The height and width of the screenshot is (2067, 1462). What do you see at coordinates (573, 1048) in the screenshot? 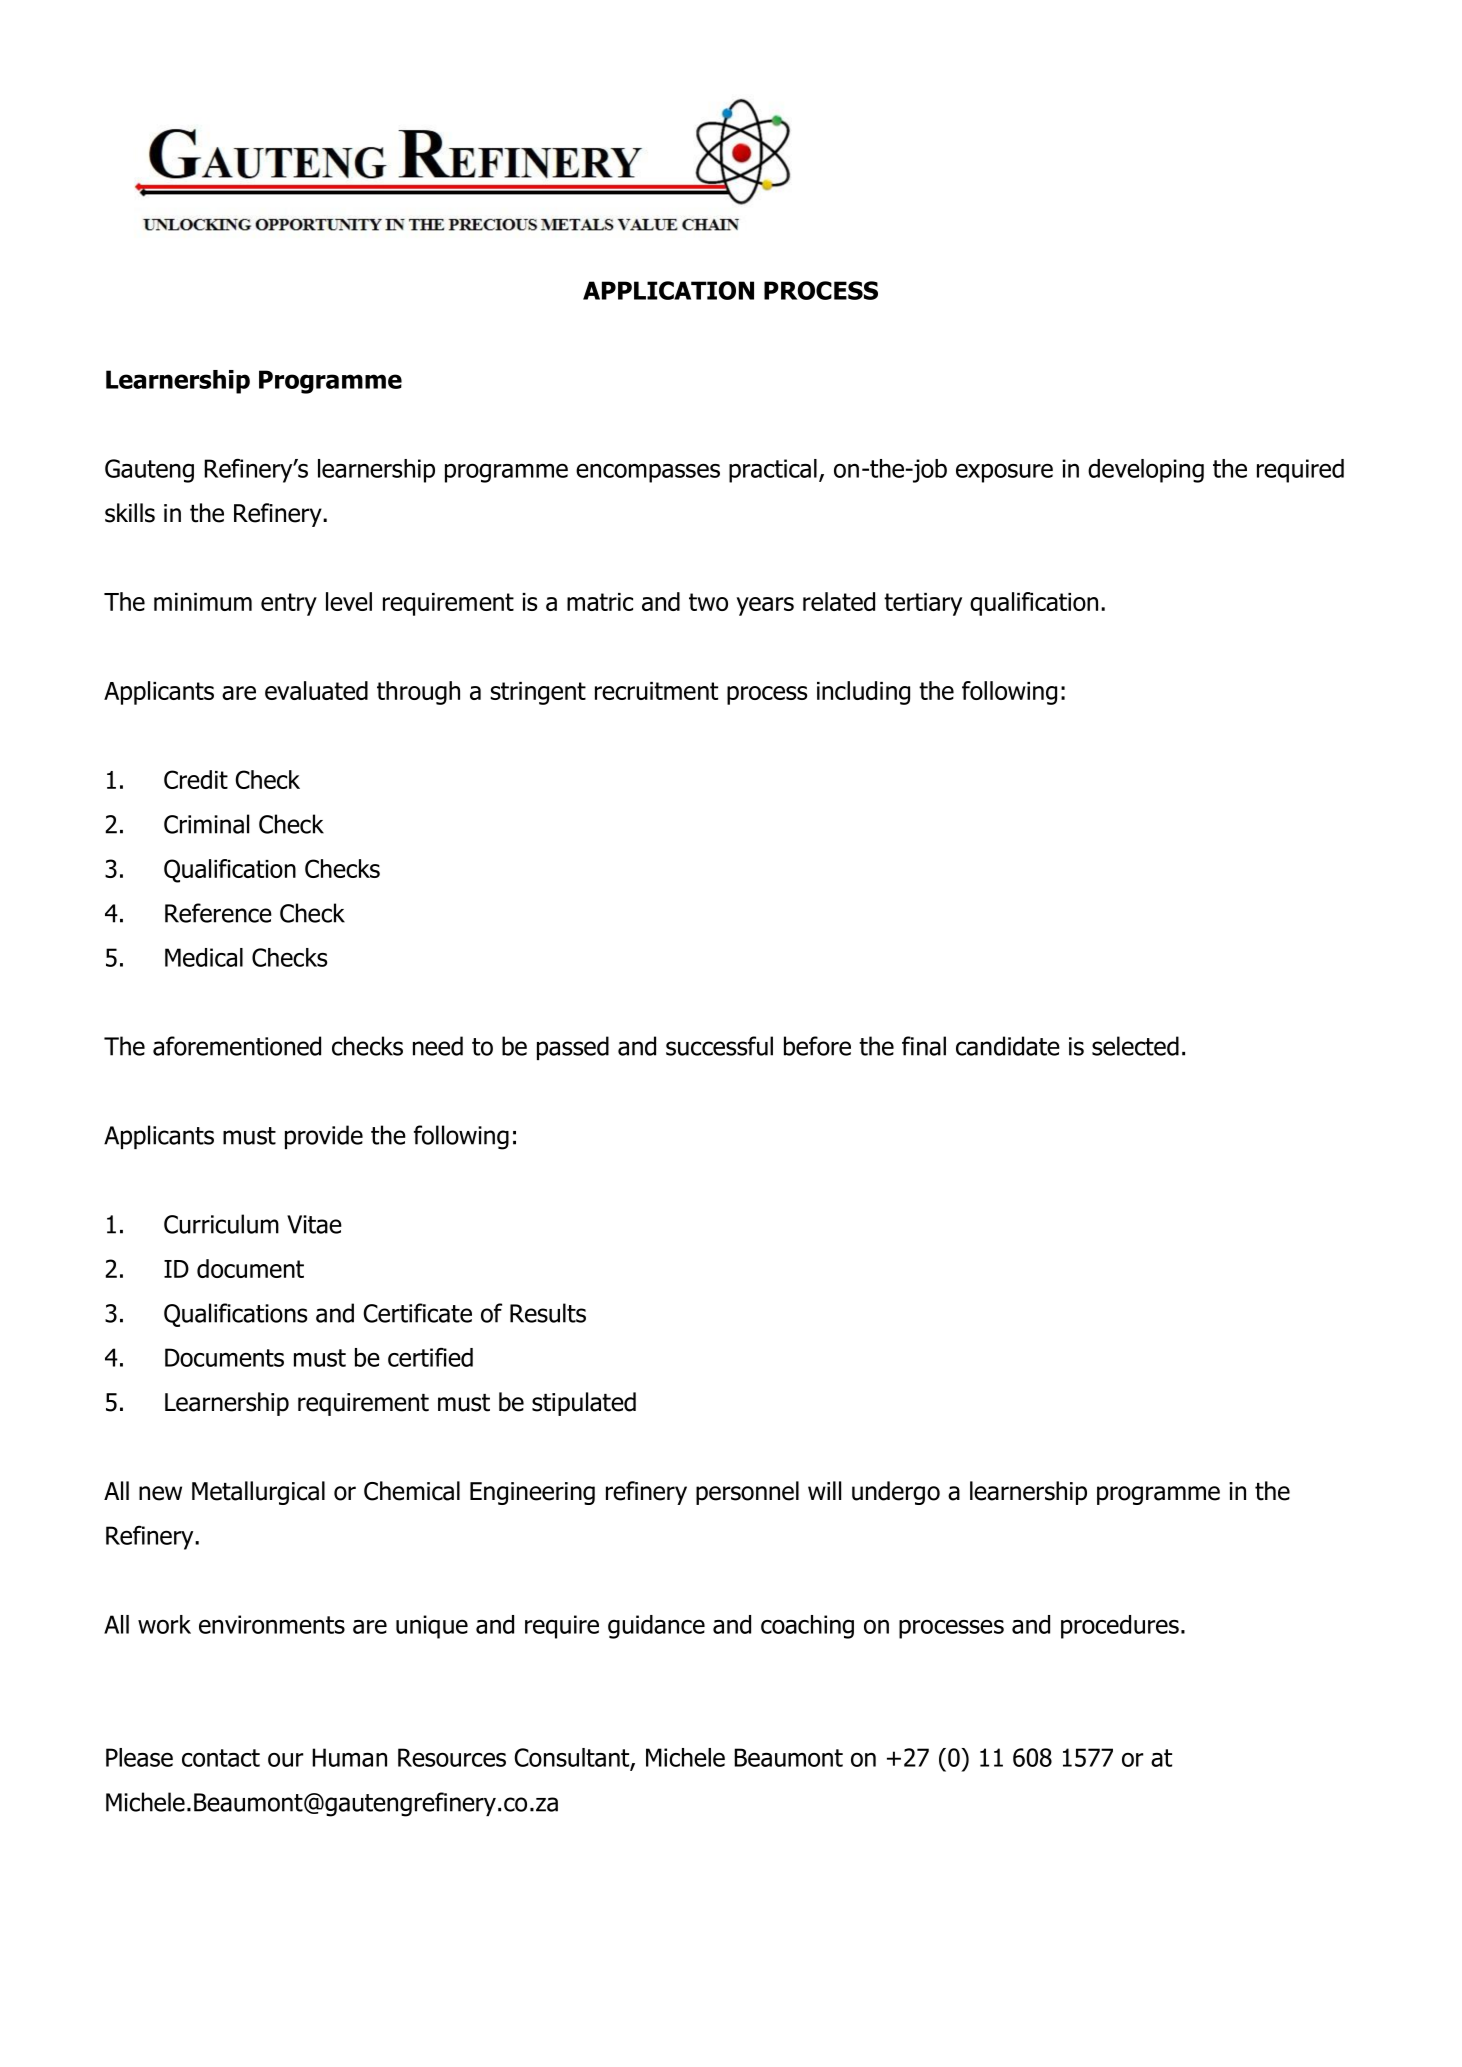
I see `passed` at bounding box center [573, 1048].
